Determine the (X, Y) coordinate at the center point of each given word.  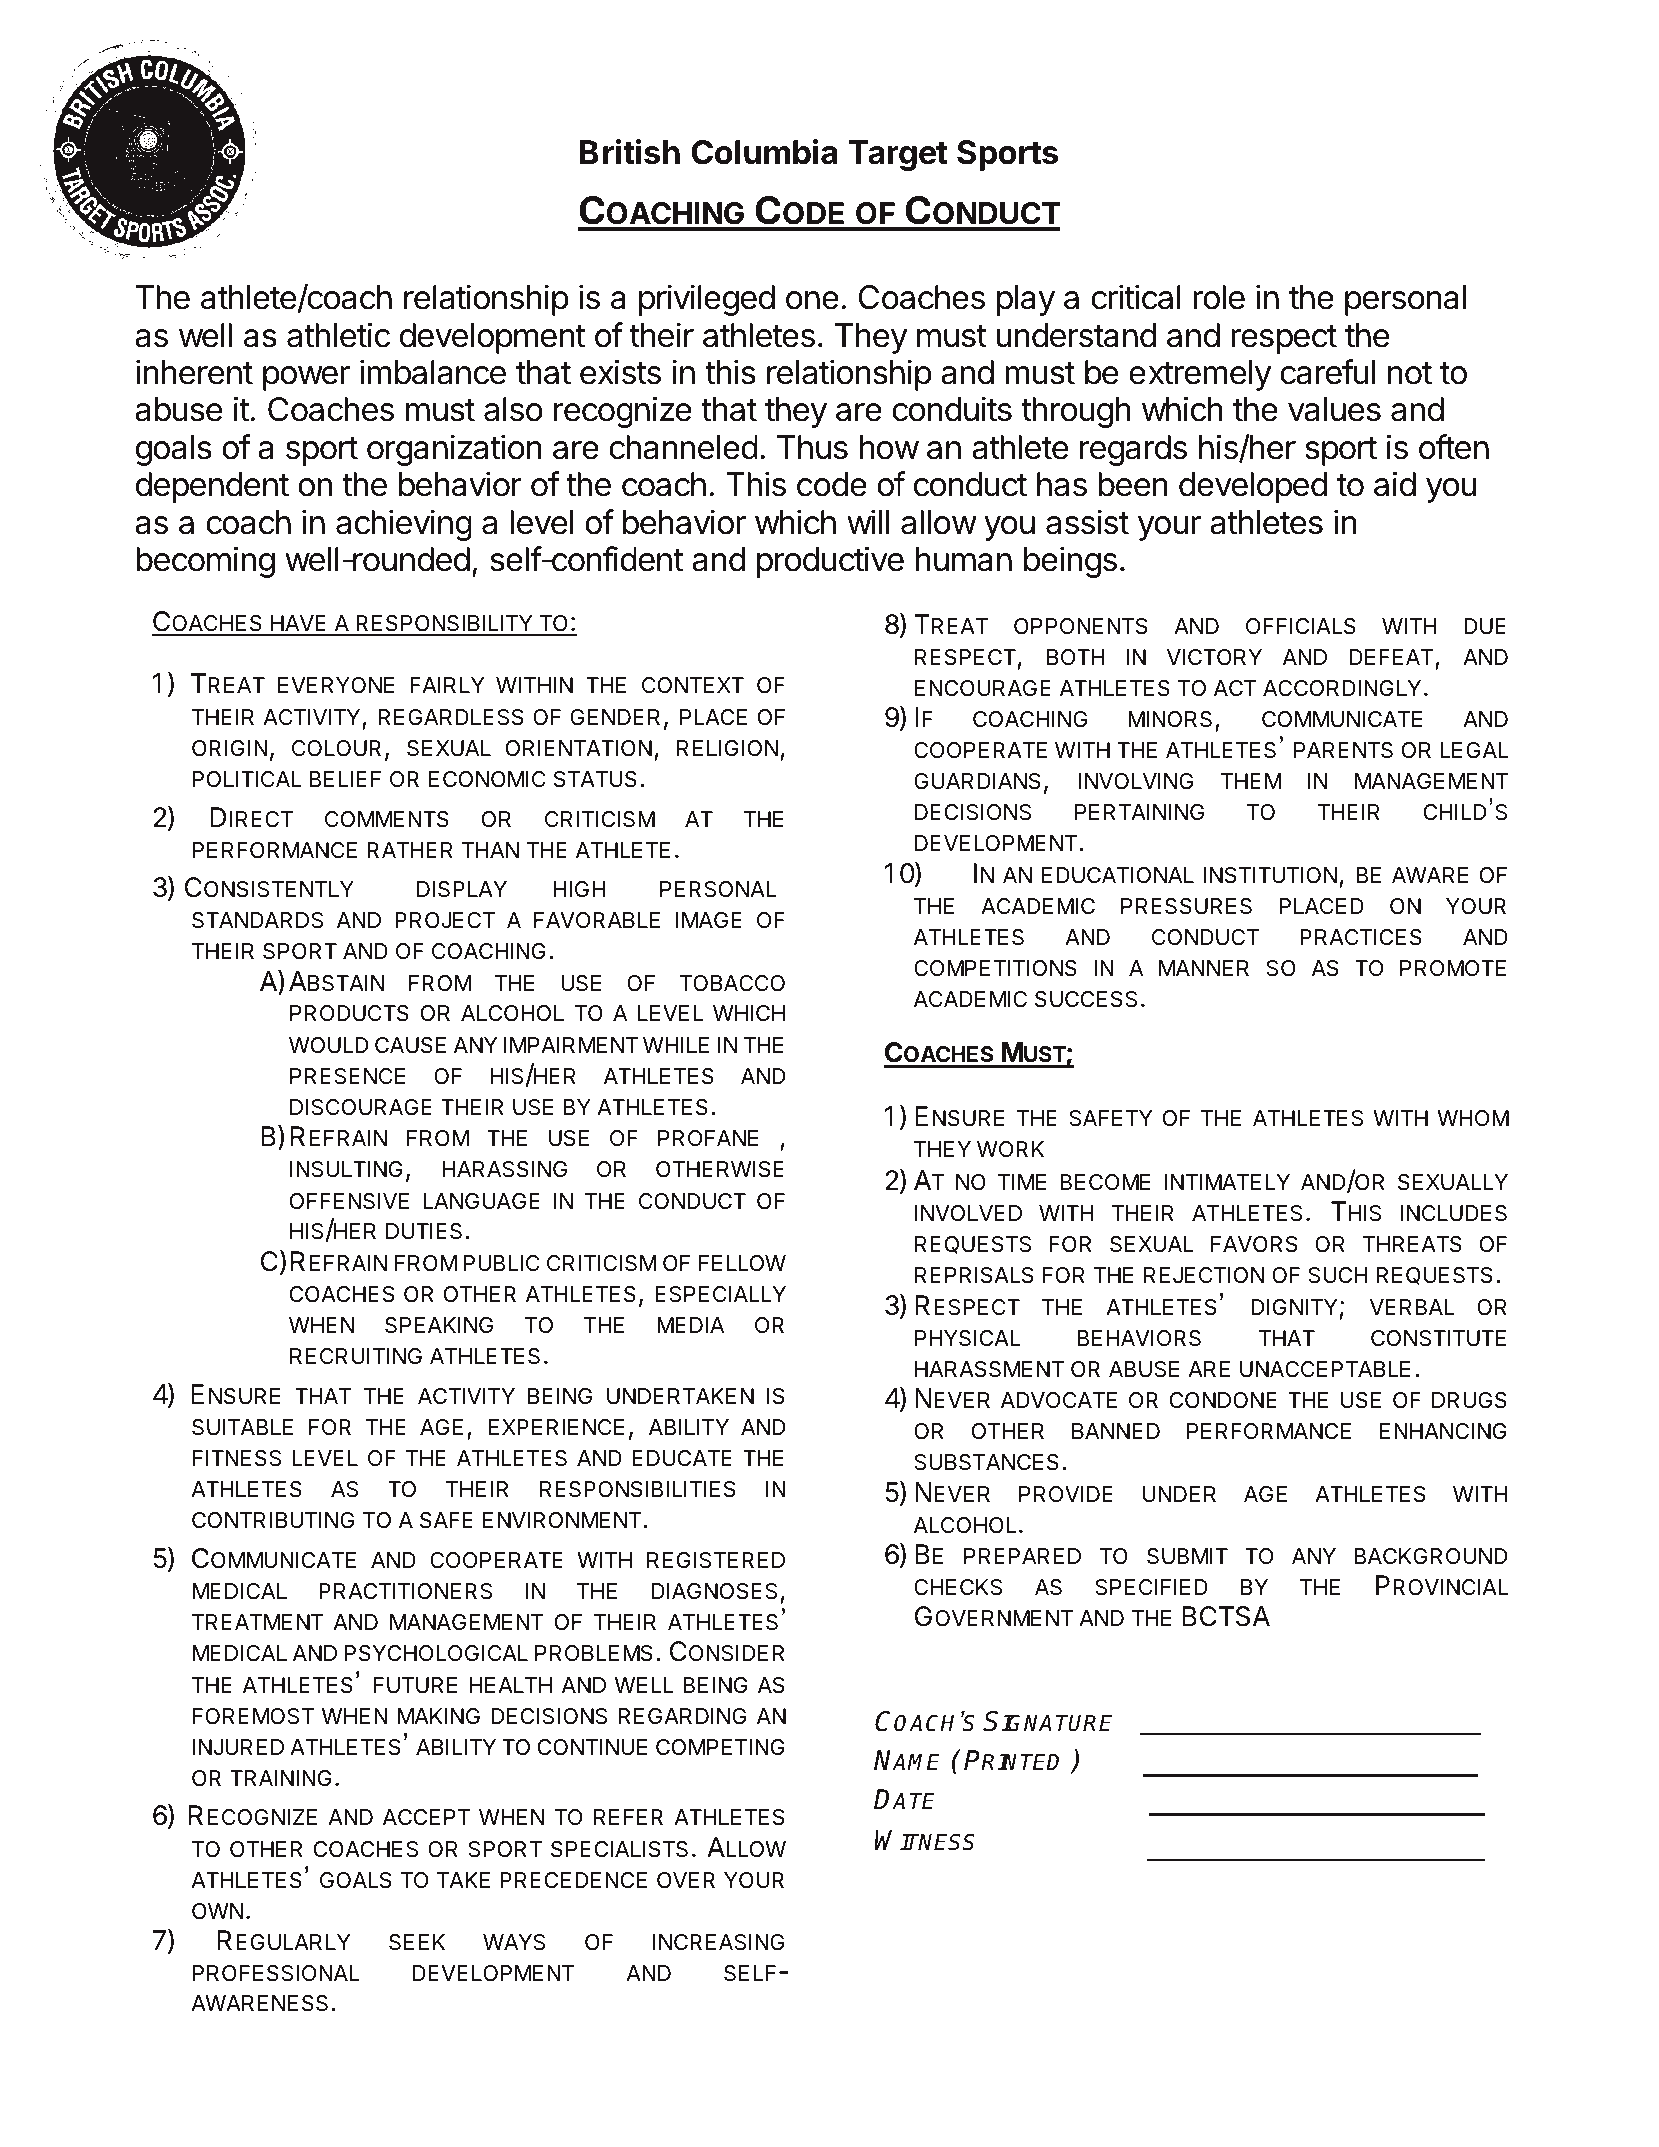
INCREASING (718, 1942)
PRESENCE (347, 1076)
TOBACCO (732, 983)
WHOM (1473, 1118)
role (1219, 297)
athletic (338, 335)
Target (898, 155)
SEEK (417, 1942)
